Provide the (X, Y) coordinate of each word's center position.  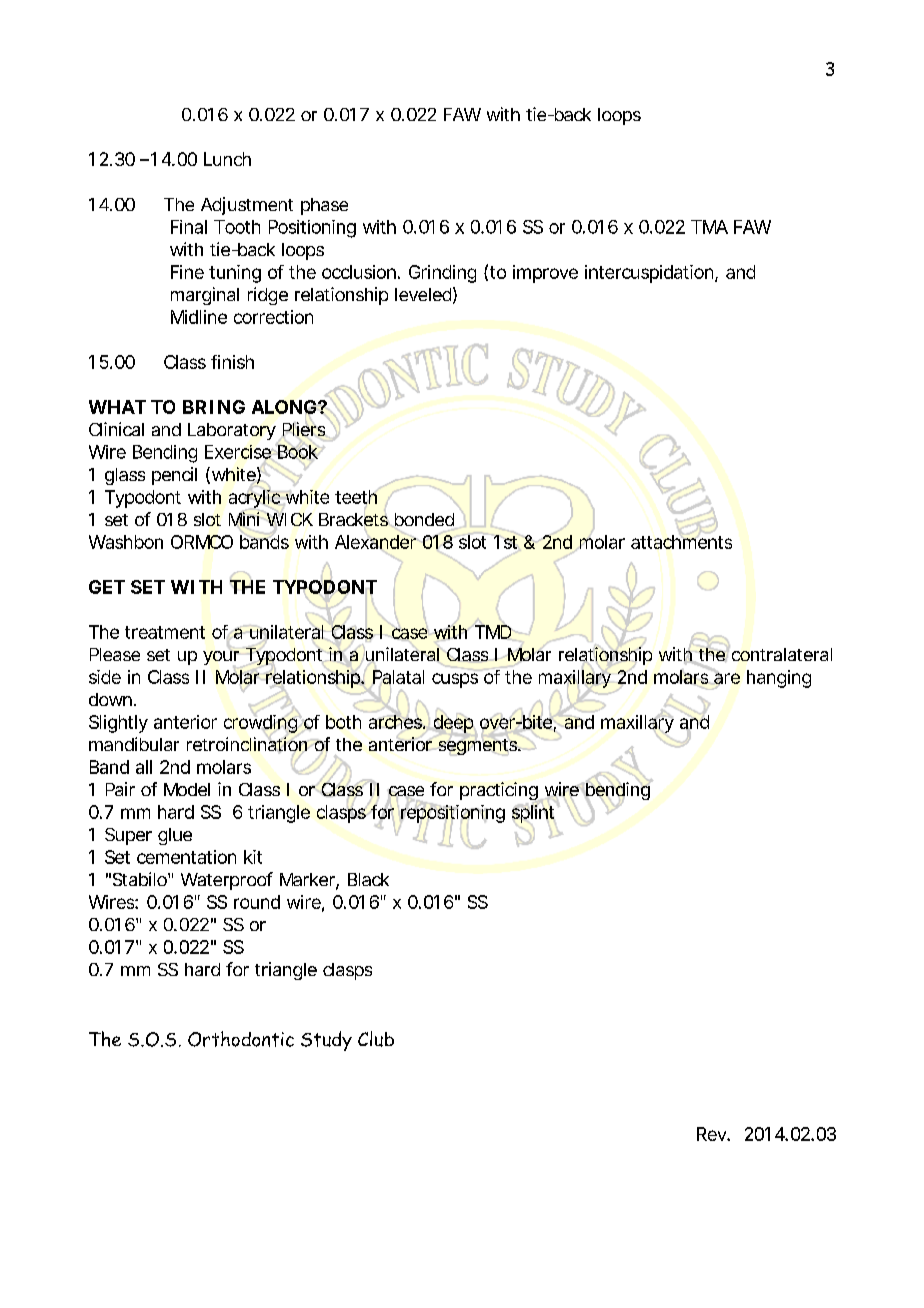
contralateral (780, 653)
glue (175, 836)
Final (189, 227)
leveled (423, 294)
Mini (244, 519)
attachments (681, 541)
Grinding (442, 274)
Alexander (376, 542)
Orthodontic (241, 1039)
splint (533, 814)
